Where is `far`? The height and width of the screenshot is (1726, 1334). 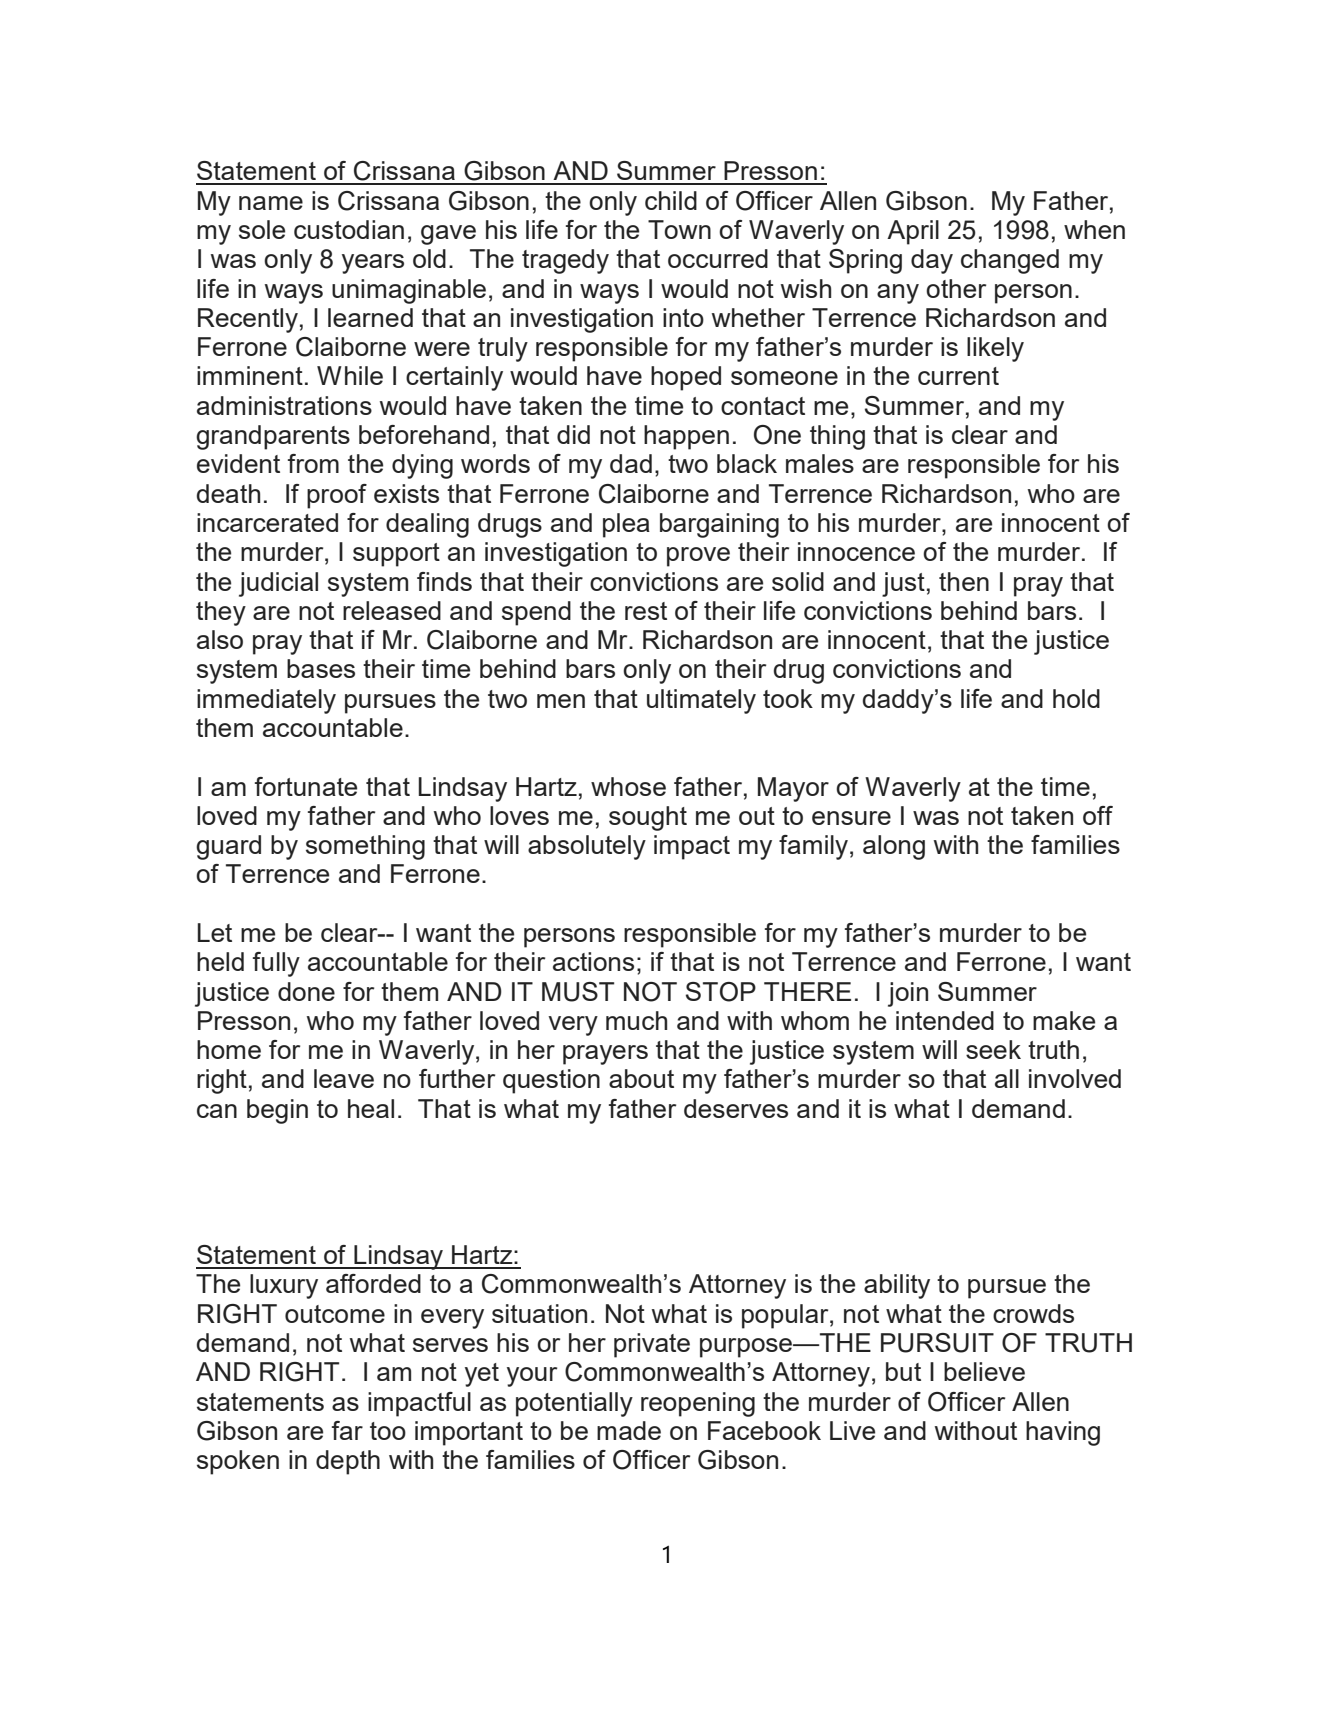 far is located at coordinates (347, 1430).
